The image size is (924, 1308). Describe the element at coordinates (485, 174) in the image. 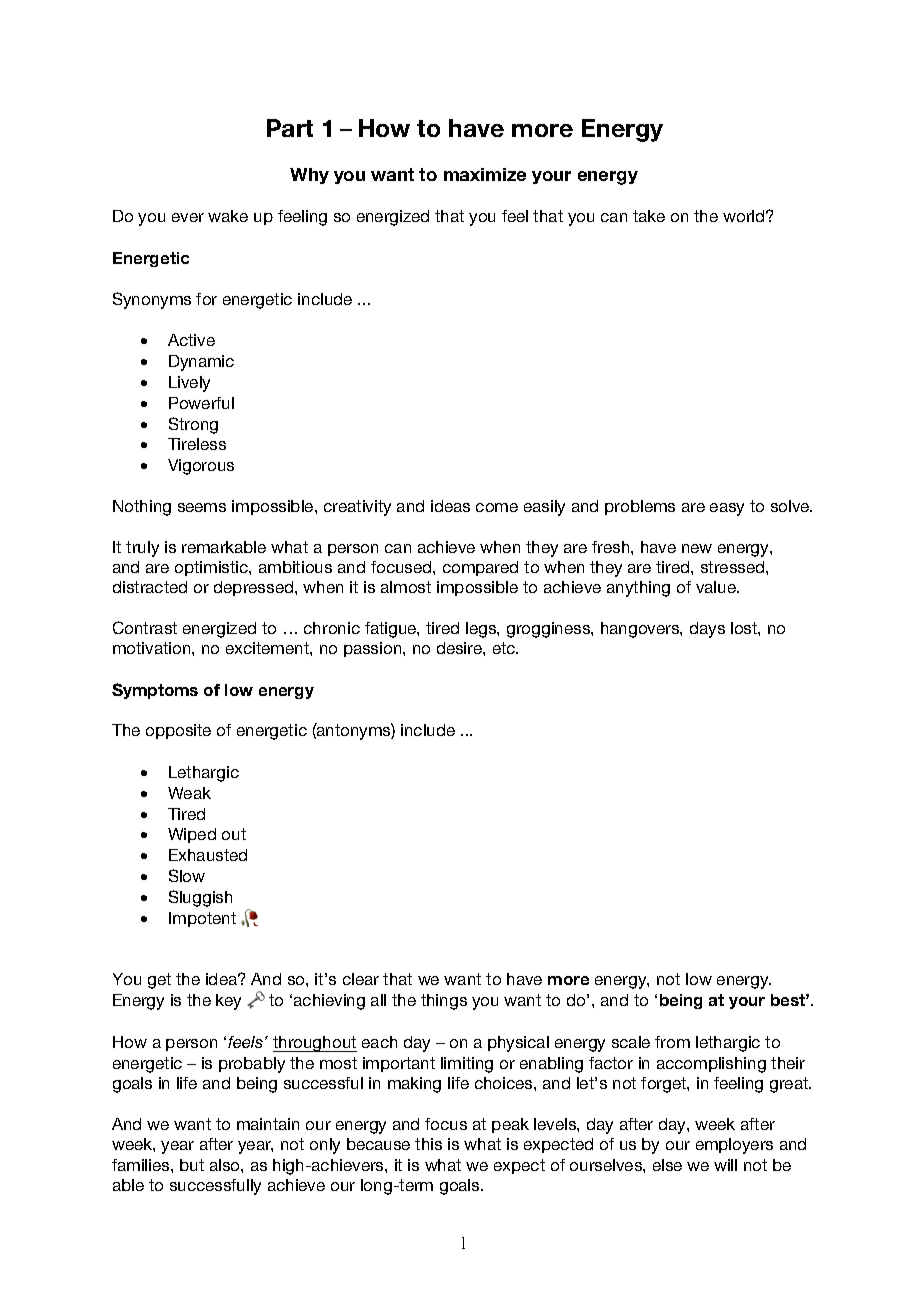

I see `maximize` at that location.
